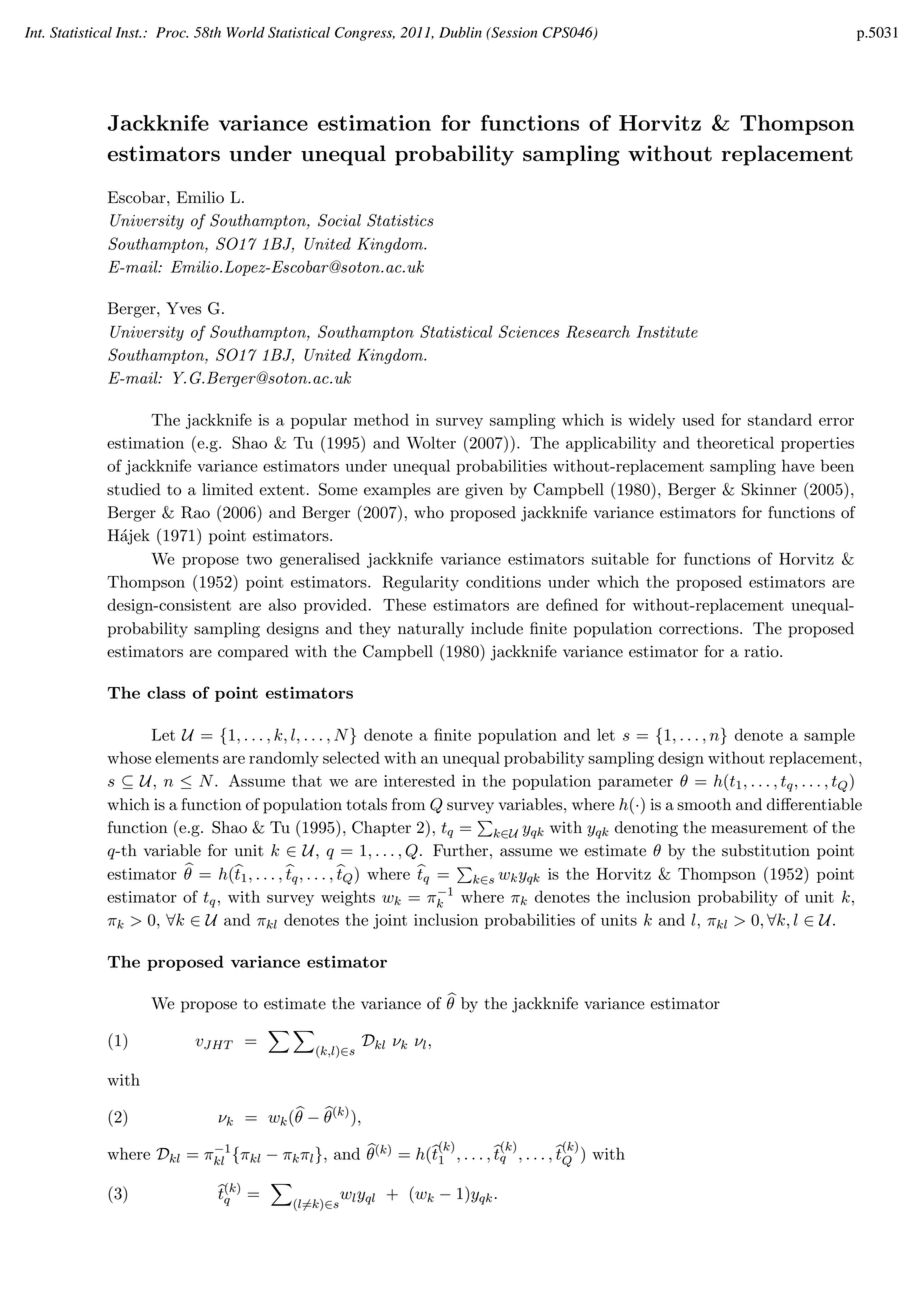  I want to click on Yves, so click(183, 308).
